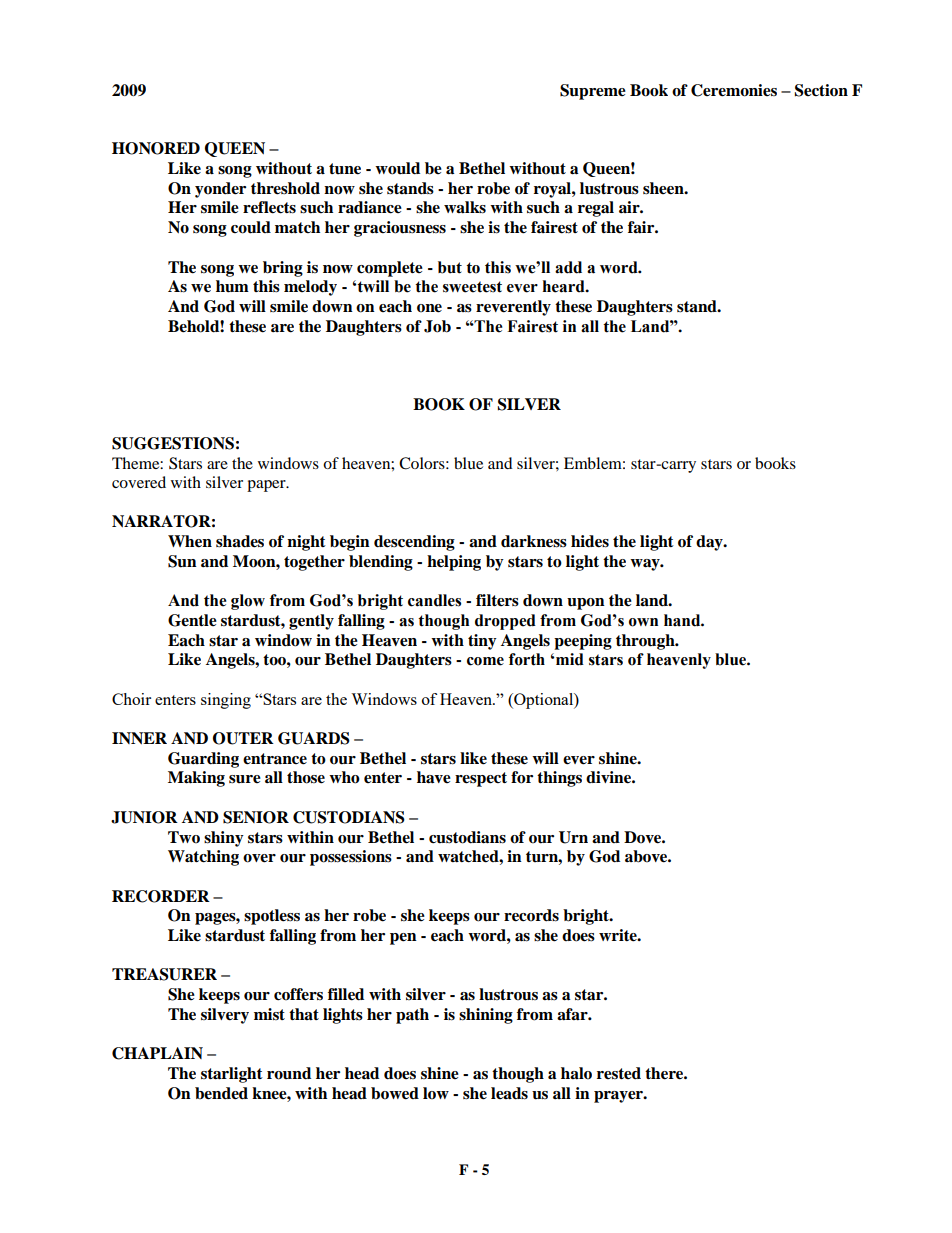  I want to click on bended, so click(221, 1093).
